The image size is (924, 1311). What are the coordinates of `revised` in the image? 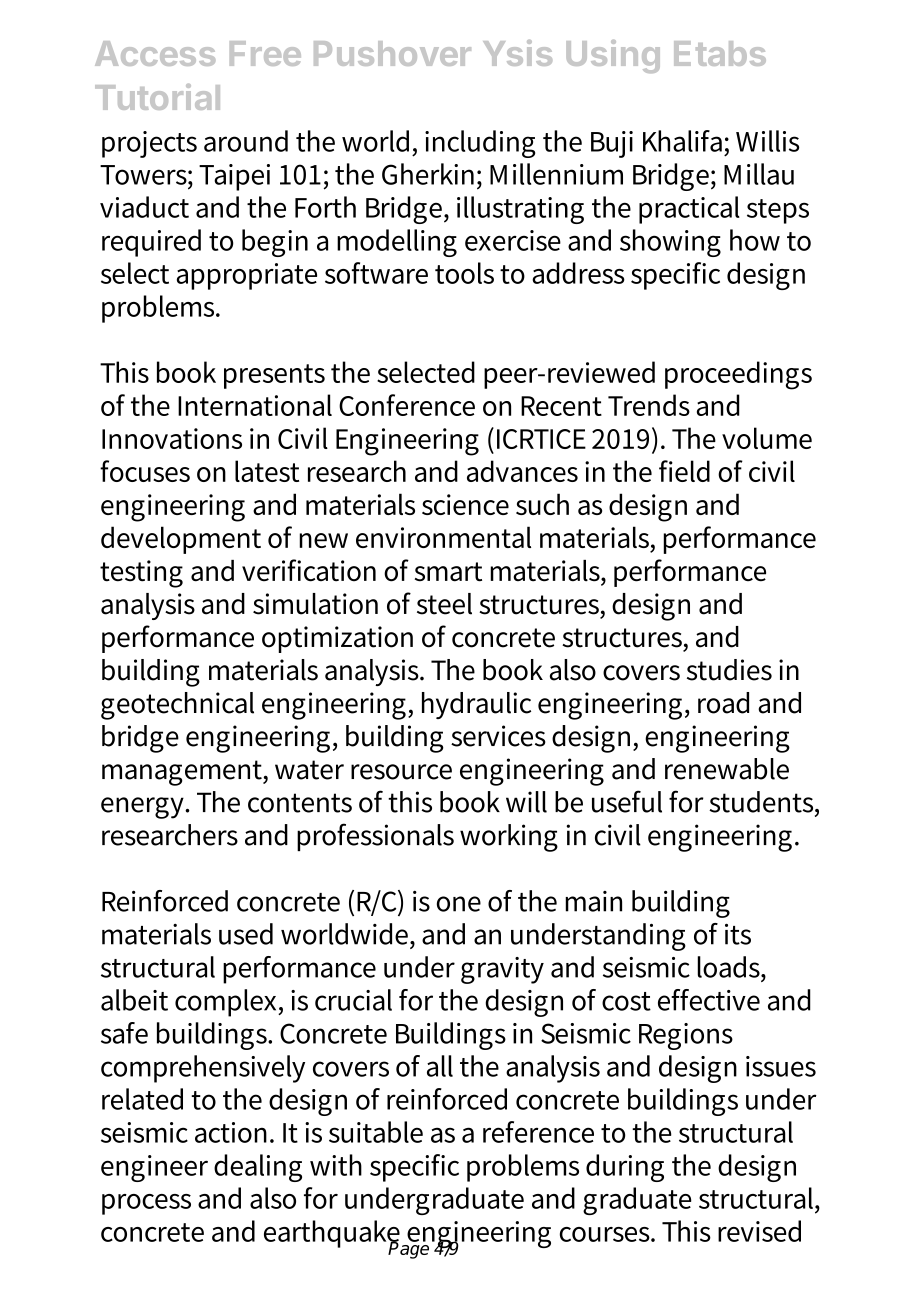 It's located at (759, 1231).
